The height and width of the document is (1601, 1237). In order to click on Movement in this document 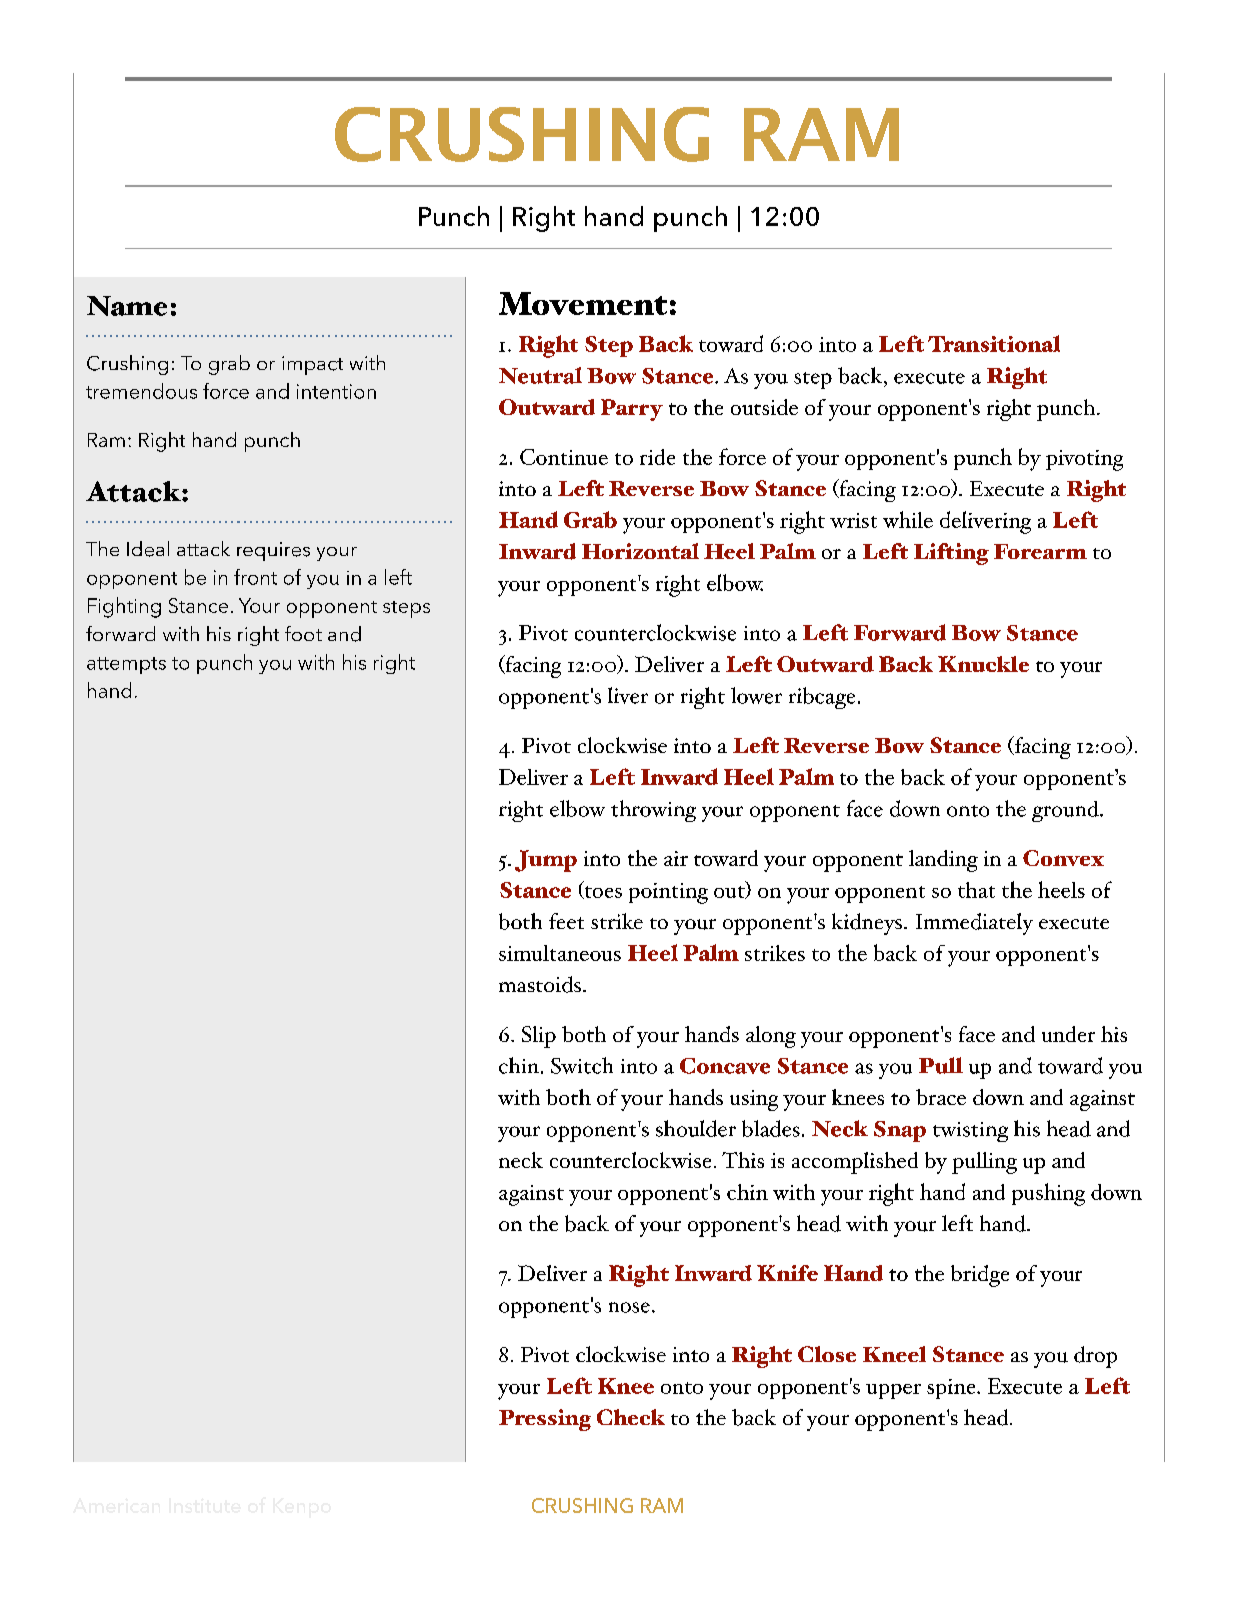, I will do `click(583, 303)`.
